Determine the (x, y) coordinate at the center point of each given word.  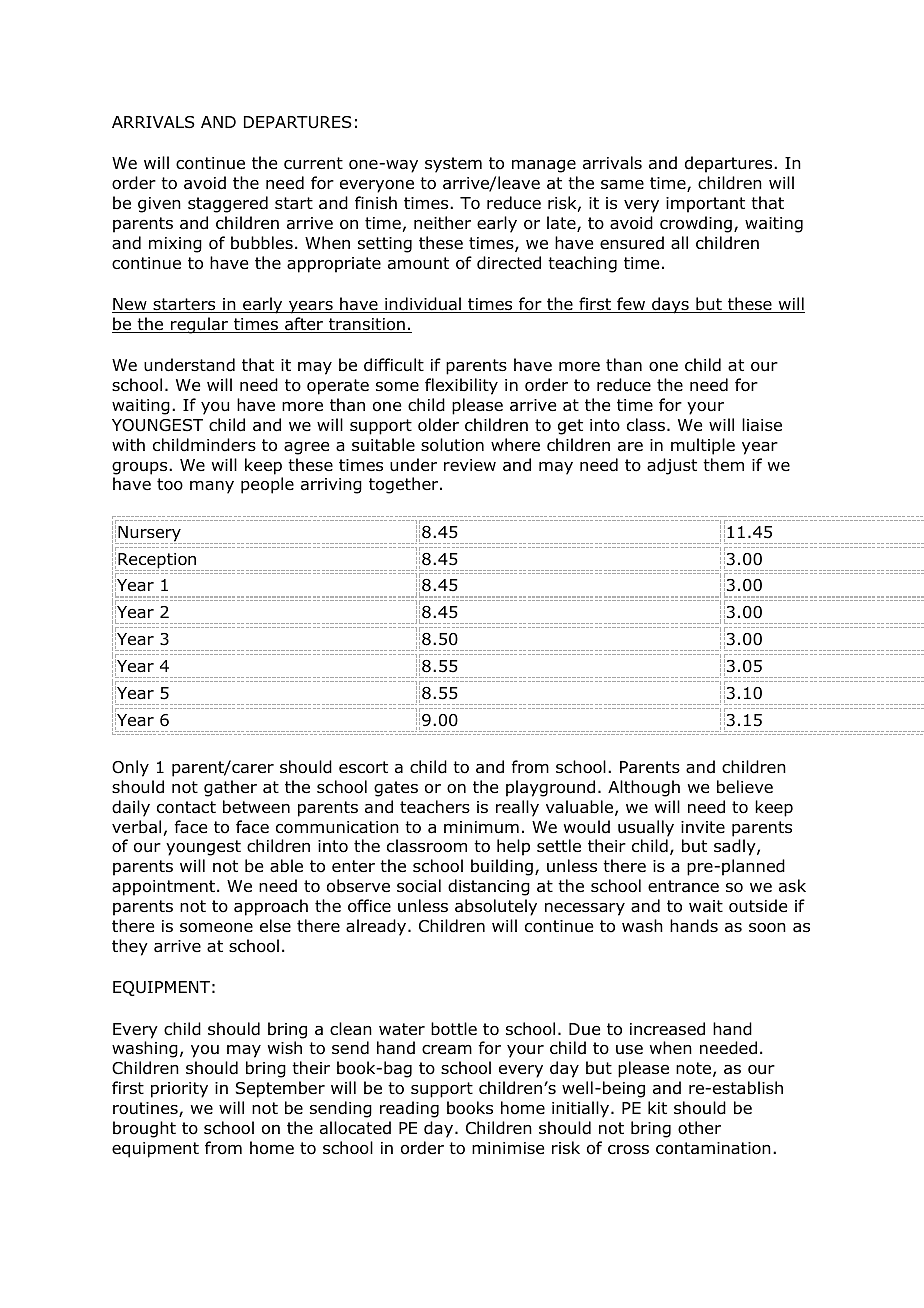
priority (179, 1090)
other (699, 1128)
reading (409, 1109)
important (705, 205)
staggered (228, 204)
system (453, 165)
